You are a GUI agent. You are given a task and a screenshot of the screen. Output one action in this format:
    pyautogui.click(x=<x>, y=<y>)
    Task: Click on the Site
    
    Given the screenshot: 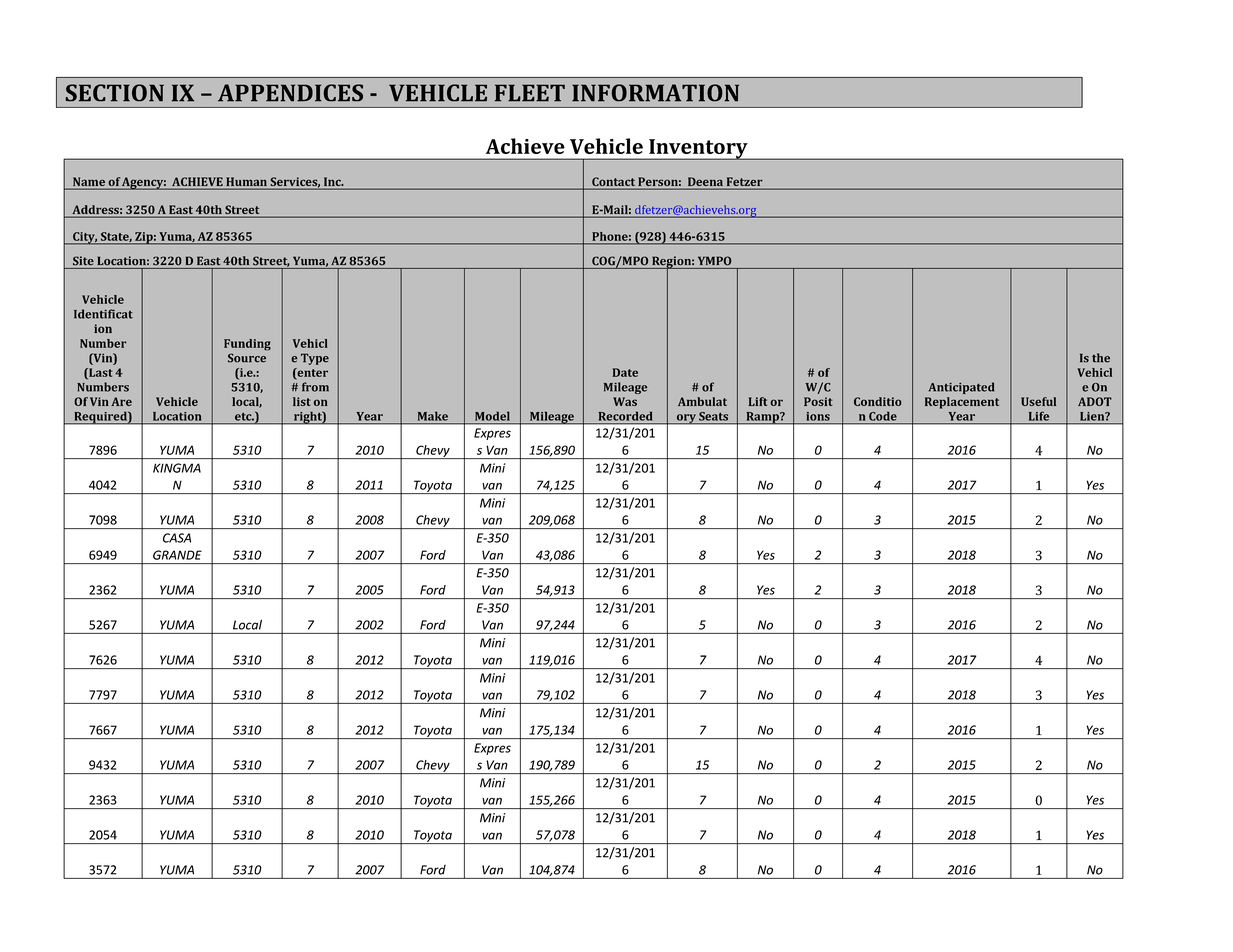 What is the action you would take?
    pyautogui.click(x=83, y=261)
